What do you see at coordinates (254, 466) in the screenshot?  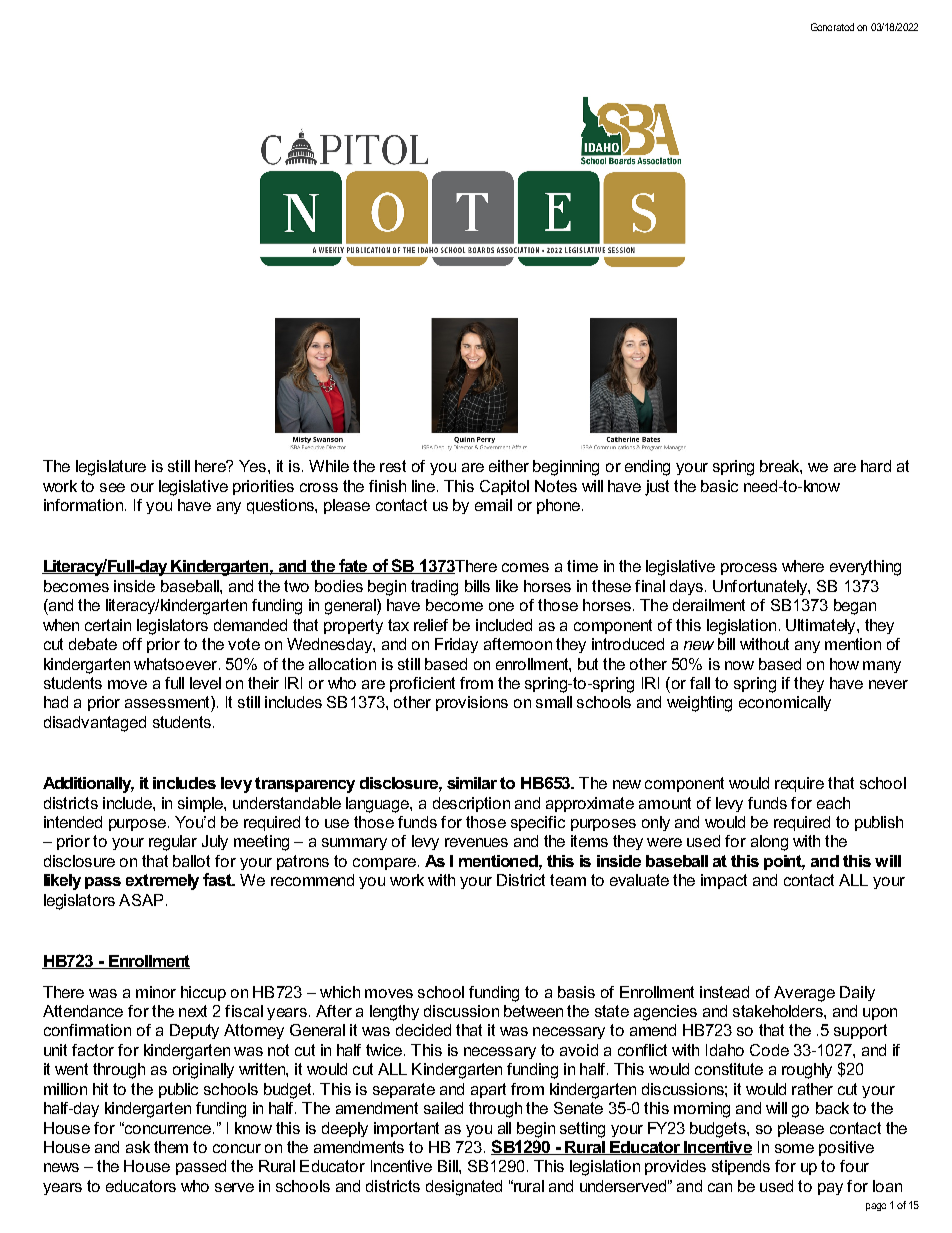 I see `Yes` at bounding box center [254, 466].
